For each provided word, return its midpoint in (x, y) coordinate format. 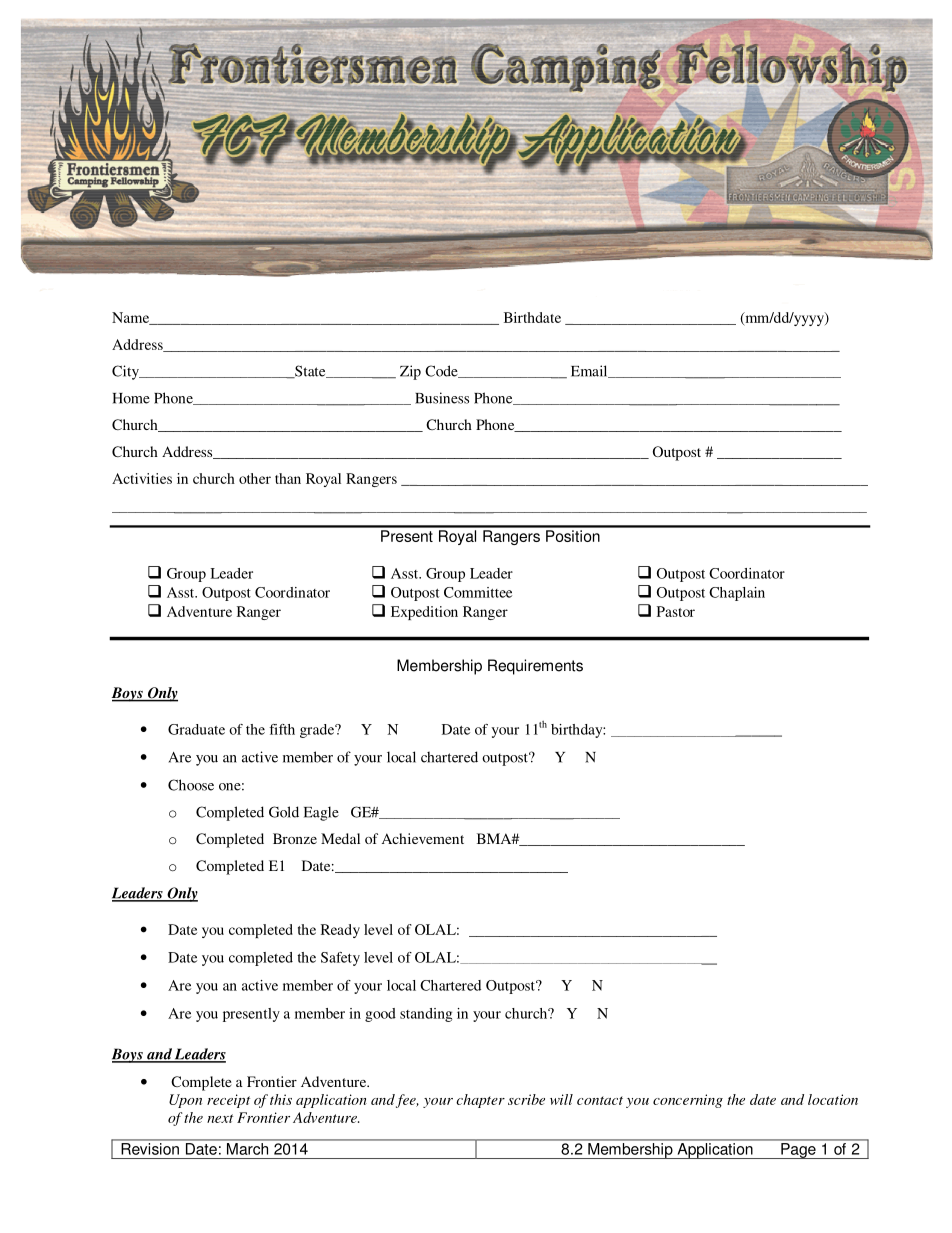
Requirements (535, 667)
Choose (191, 785)
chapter (480, 1101)
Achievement (423, 838)
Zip (410, 372)
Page (798, 1151)
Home (131, 398)
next (220, 1118)
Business (442, 398)
